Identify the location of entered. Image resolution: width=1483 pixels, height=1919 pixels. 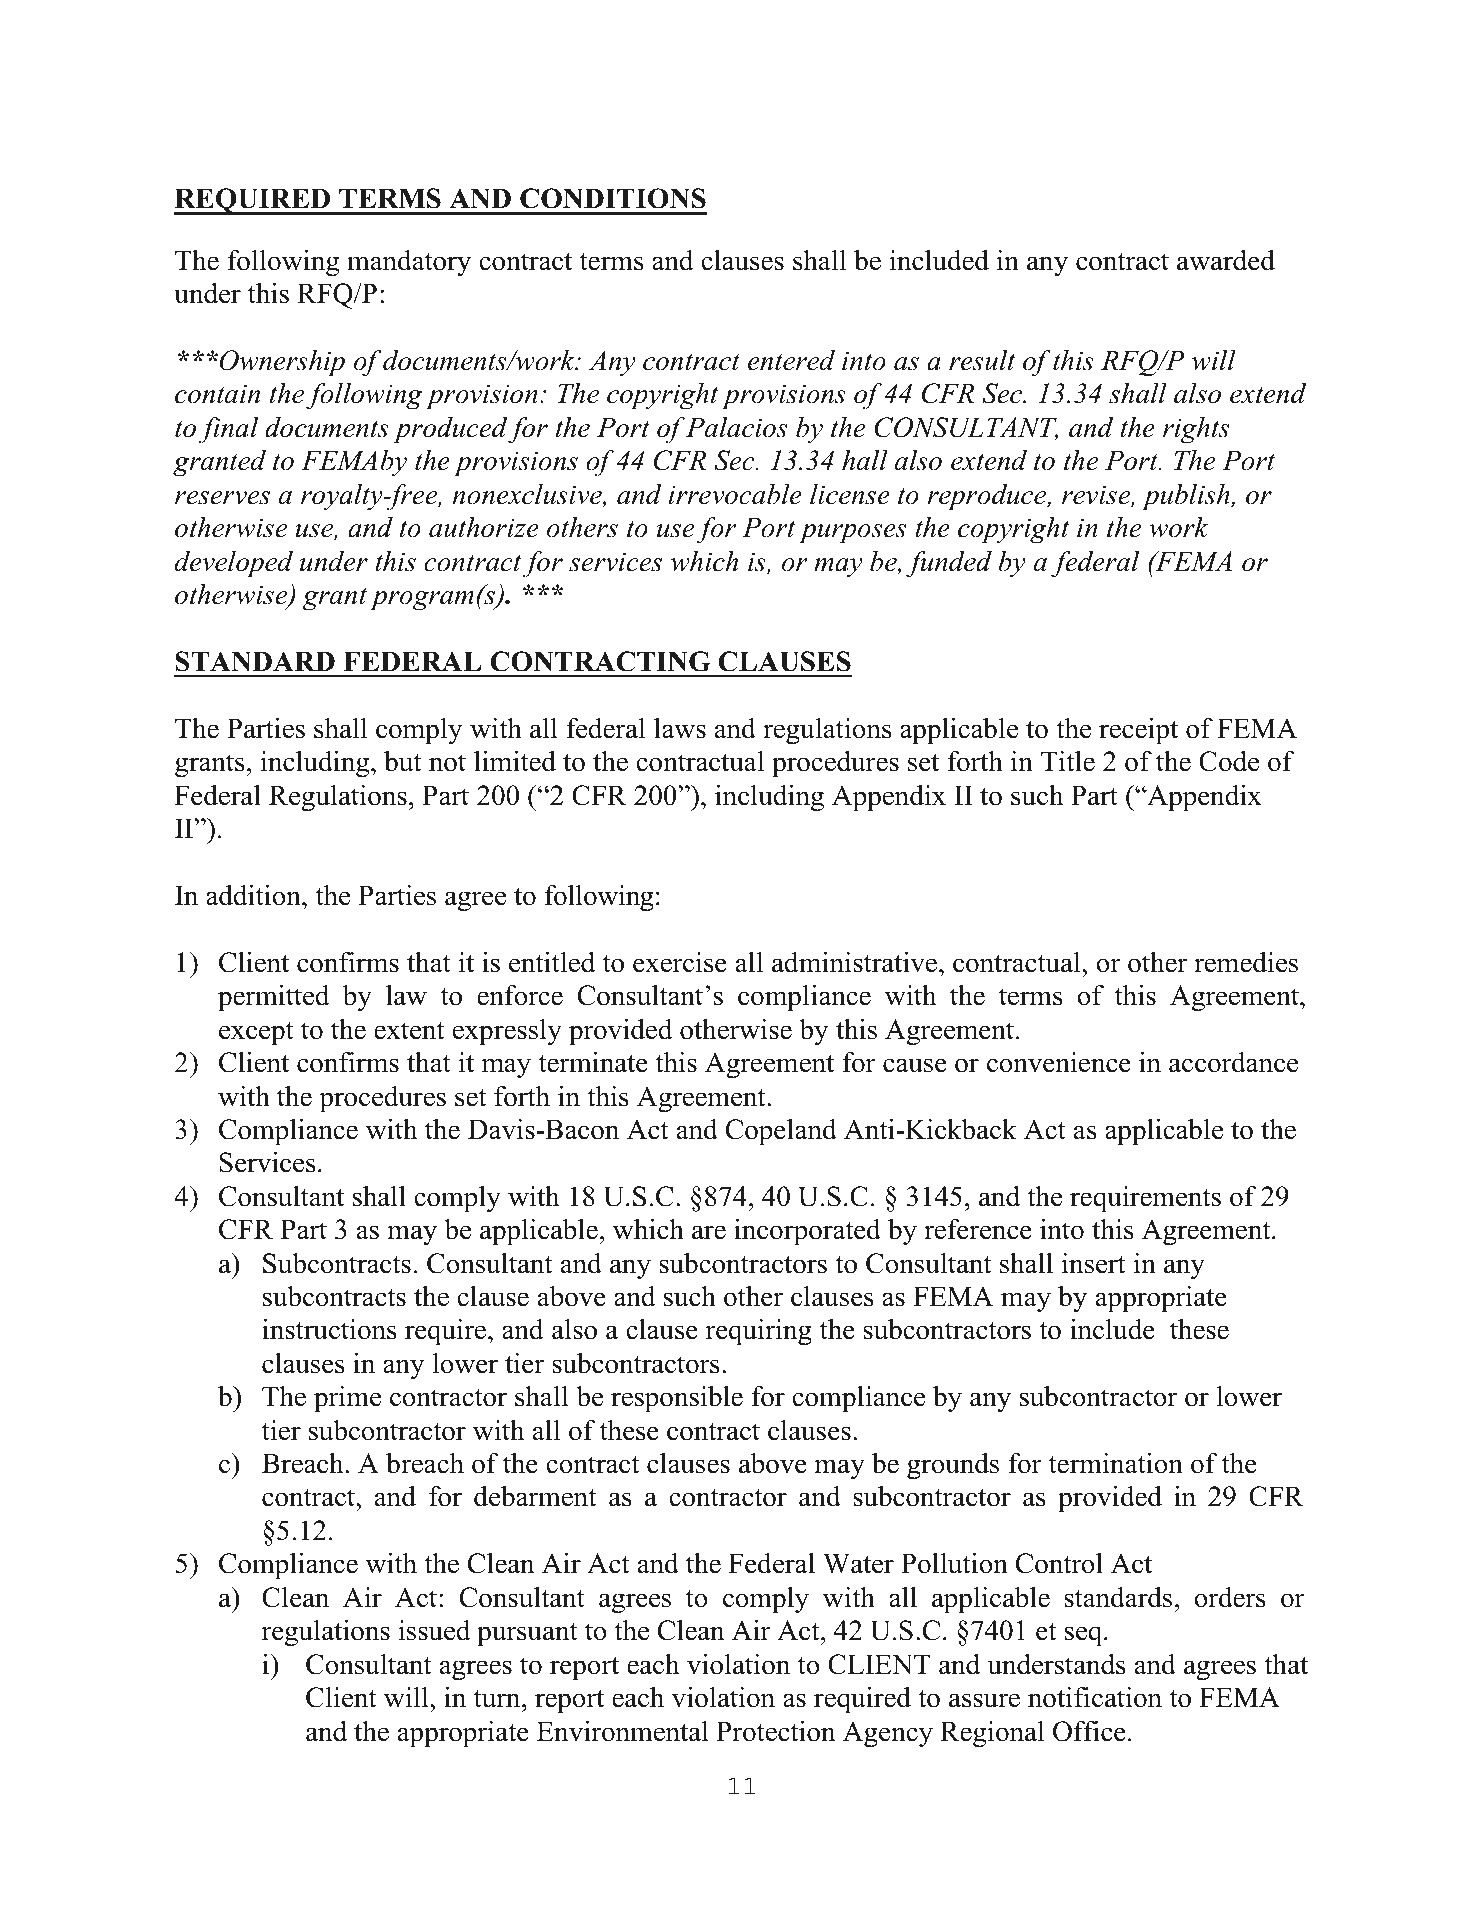
(791, 360).
